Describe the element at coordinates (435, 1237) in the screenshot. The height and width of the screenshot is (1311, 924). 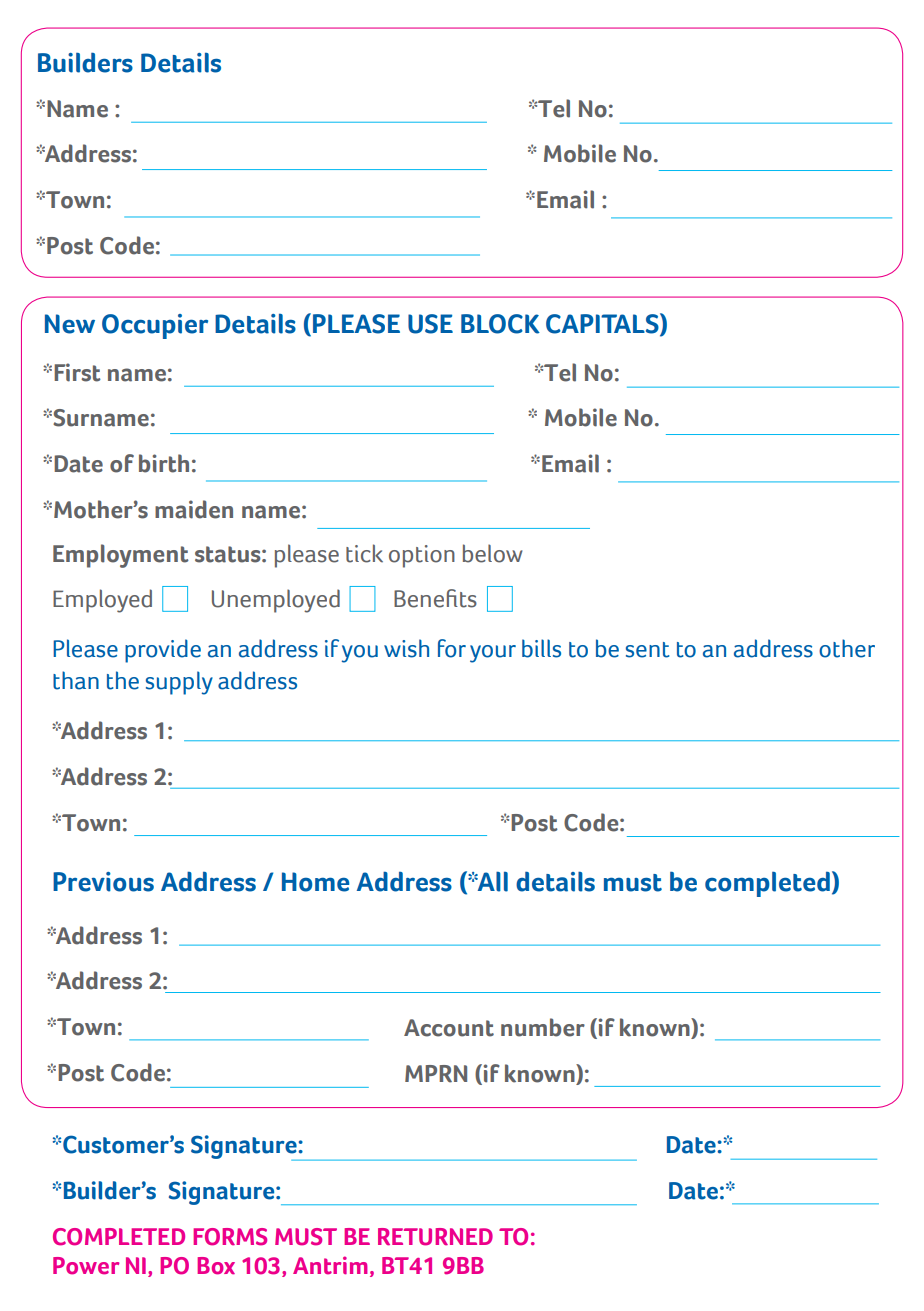
I see `RETURNED` at that location.
